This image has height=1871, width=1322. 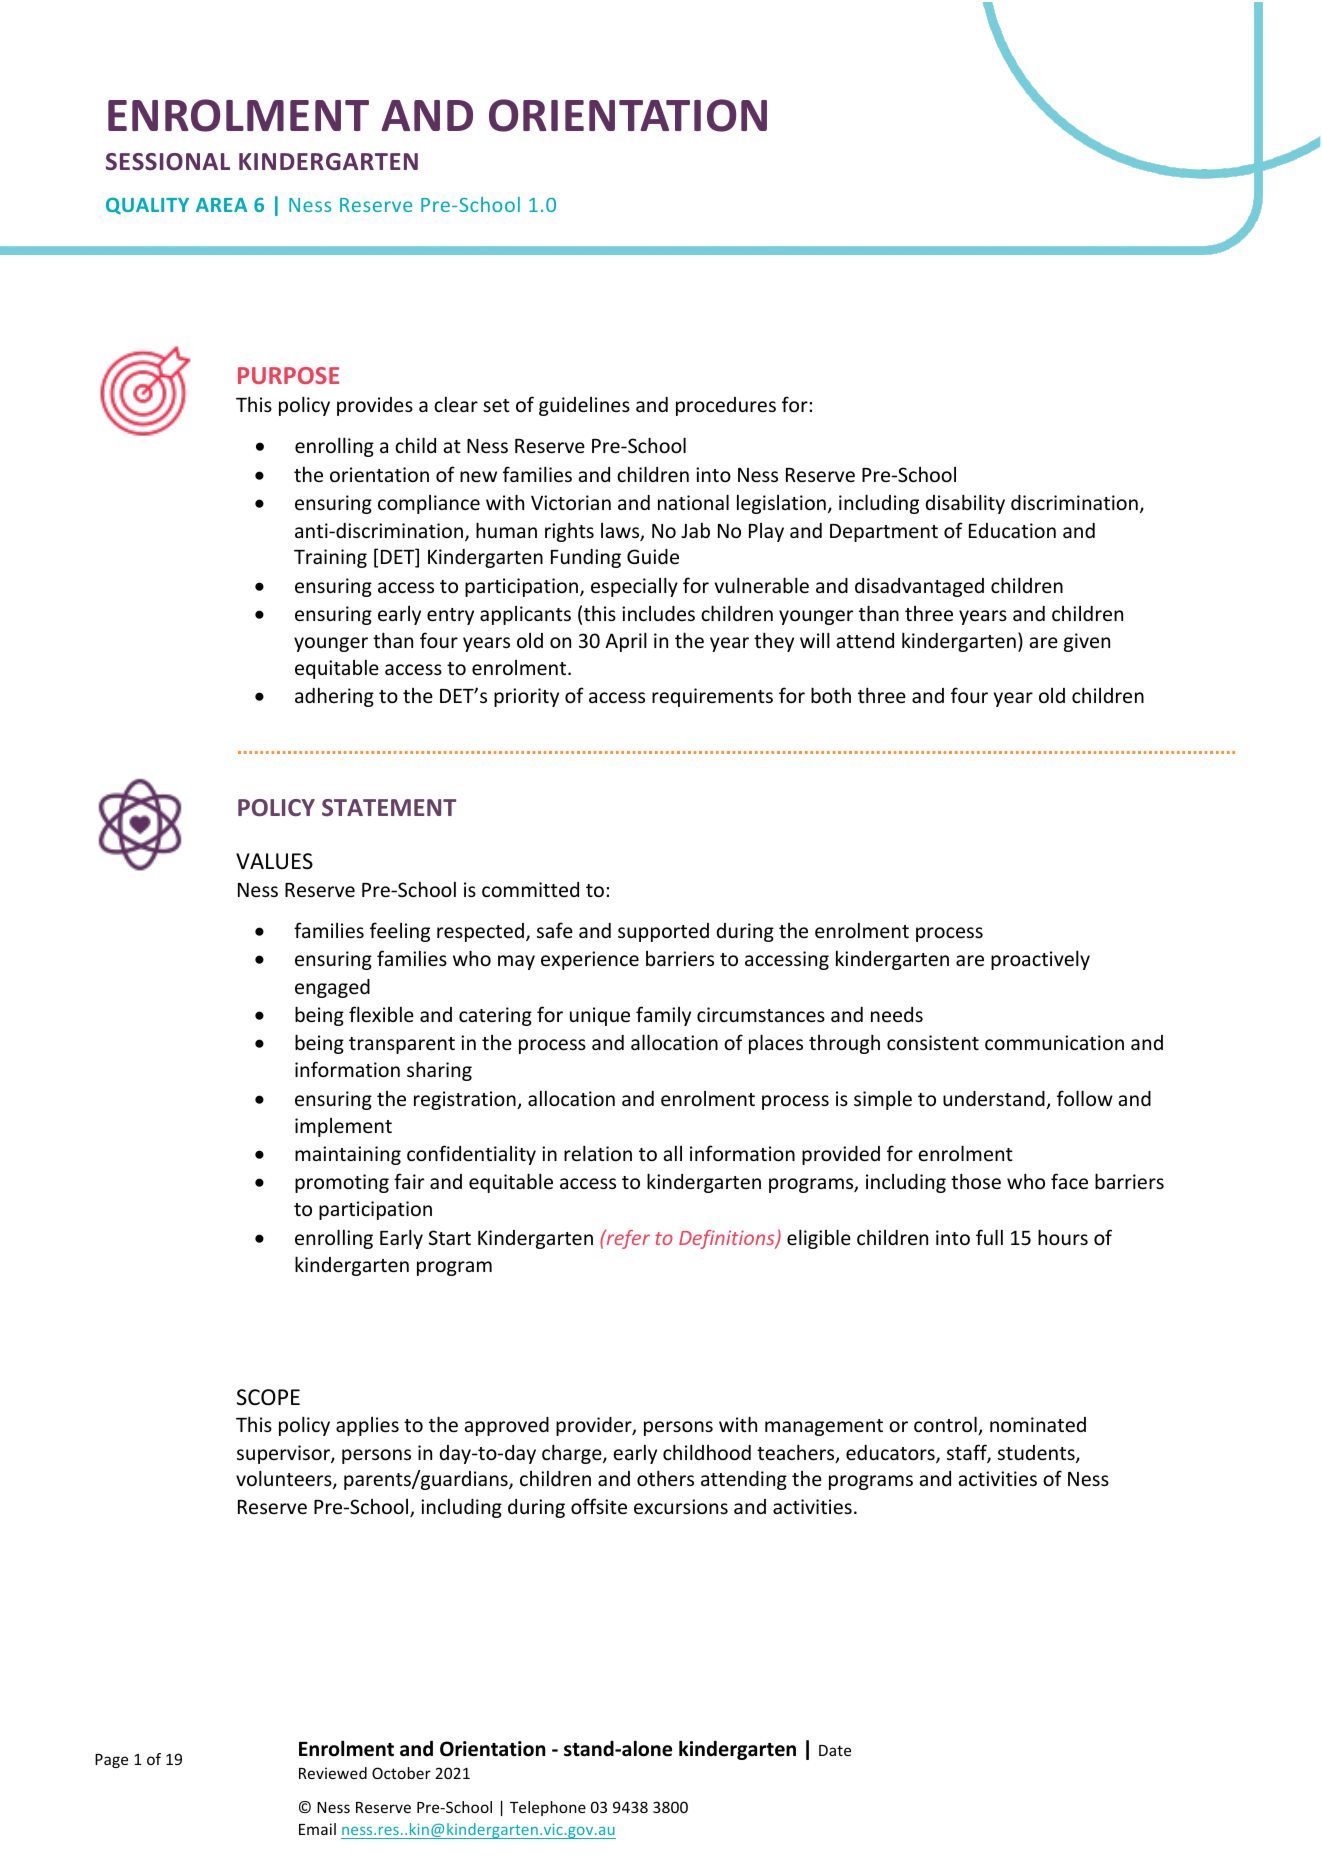 I want to click on unique, so click(x=600, y=1016).
